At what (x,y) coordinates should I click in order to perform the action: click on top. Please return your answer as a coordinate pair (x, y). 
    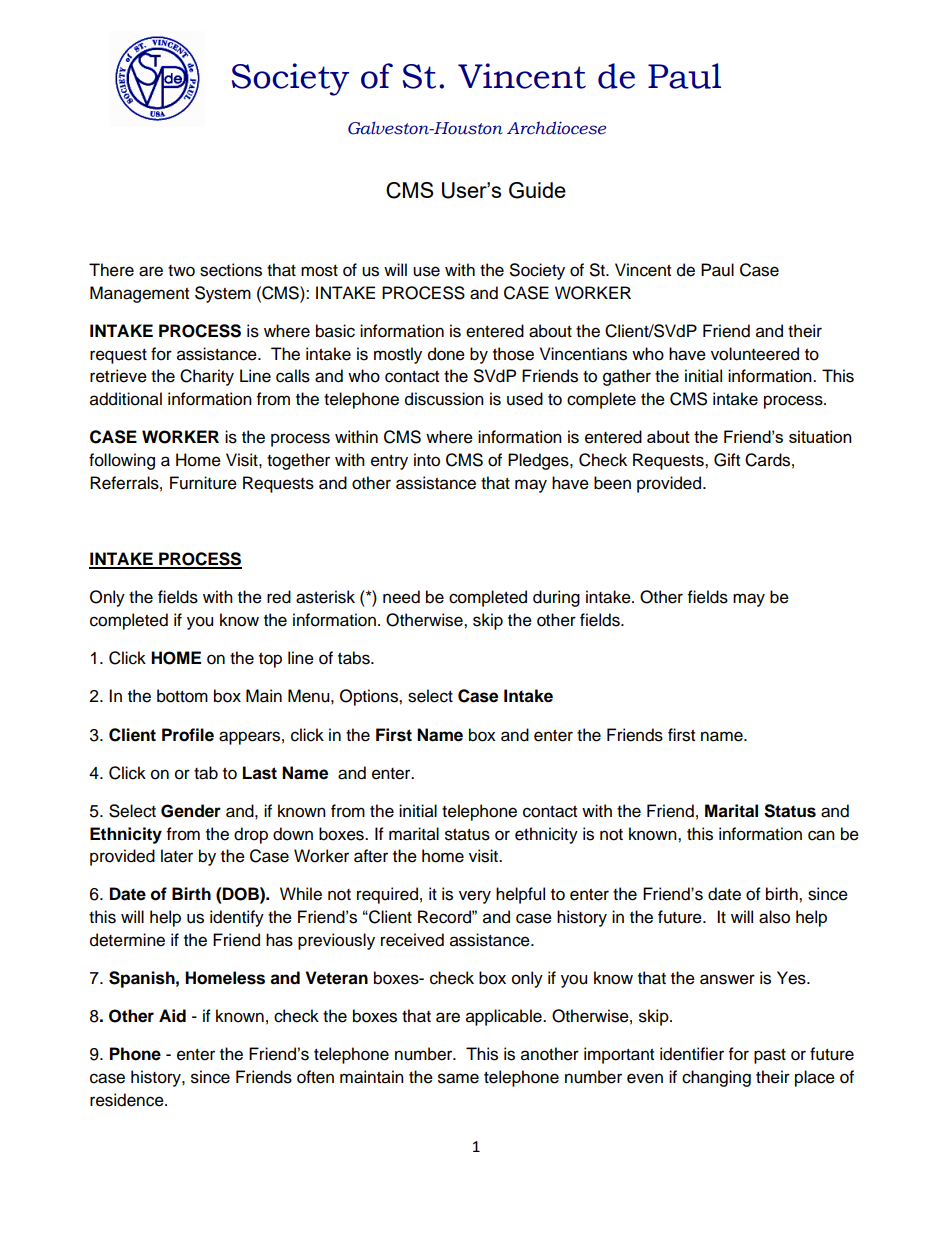
    Looking at the image, I should click on (270, 660).
